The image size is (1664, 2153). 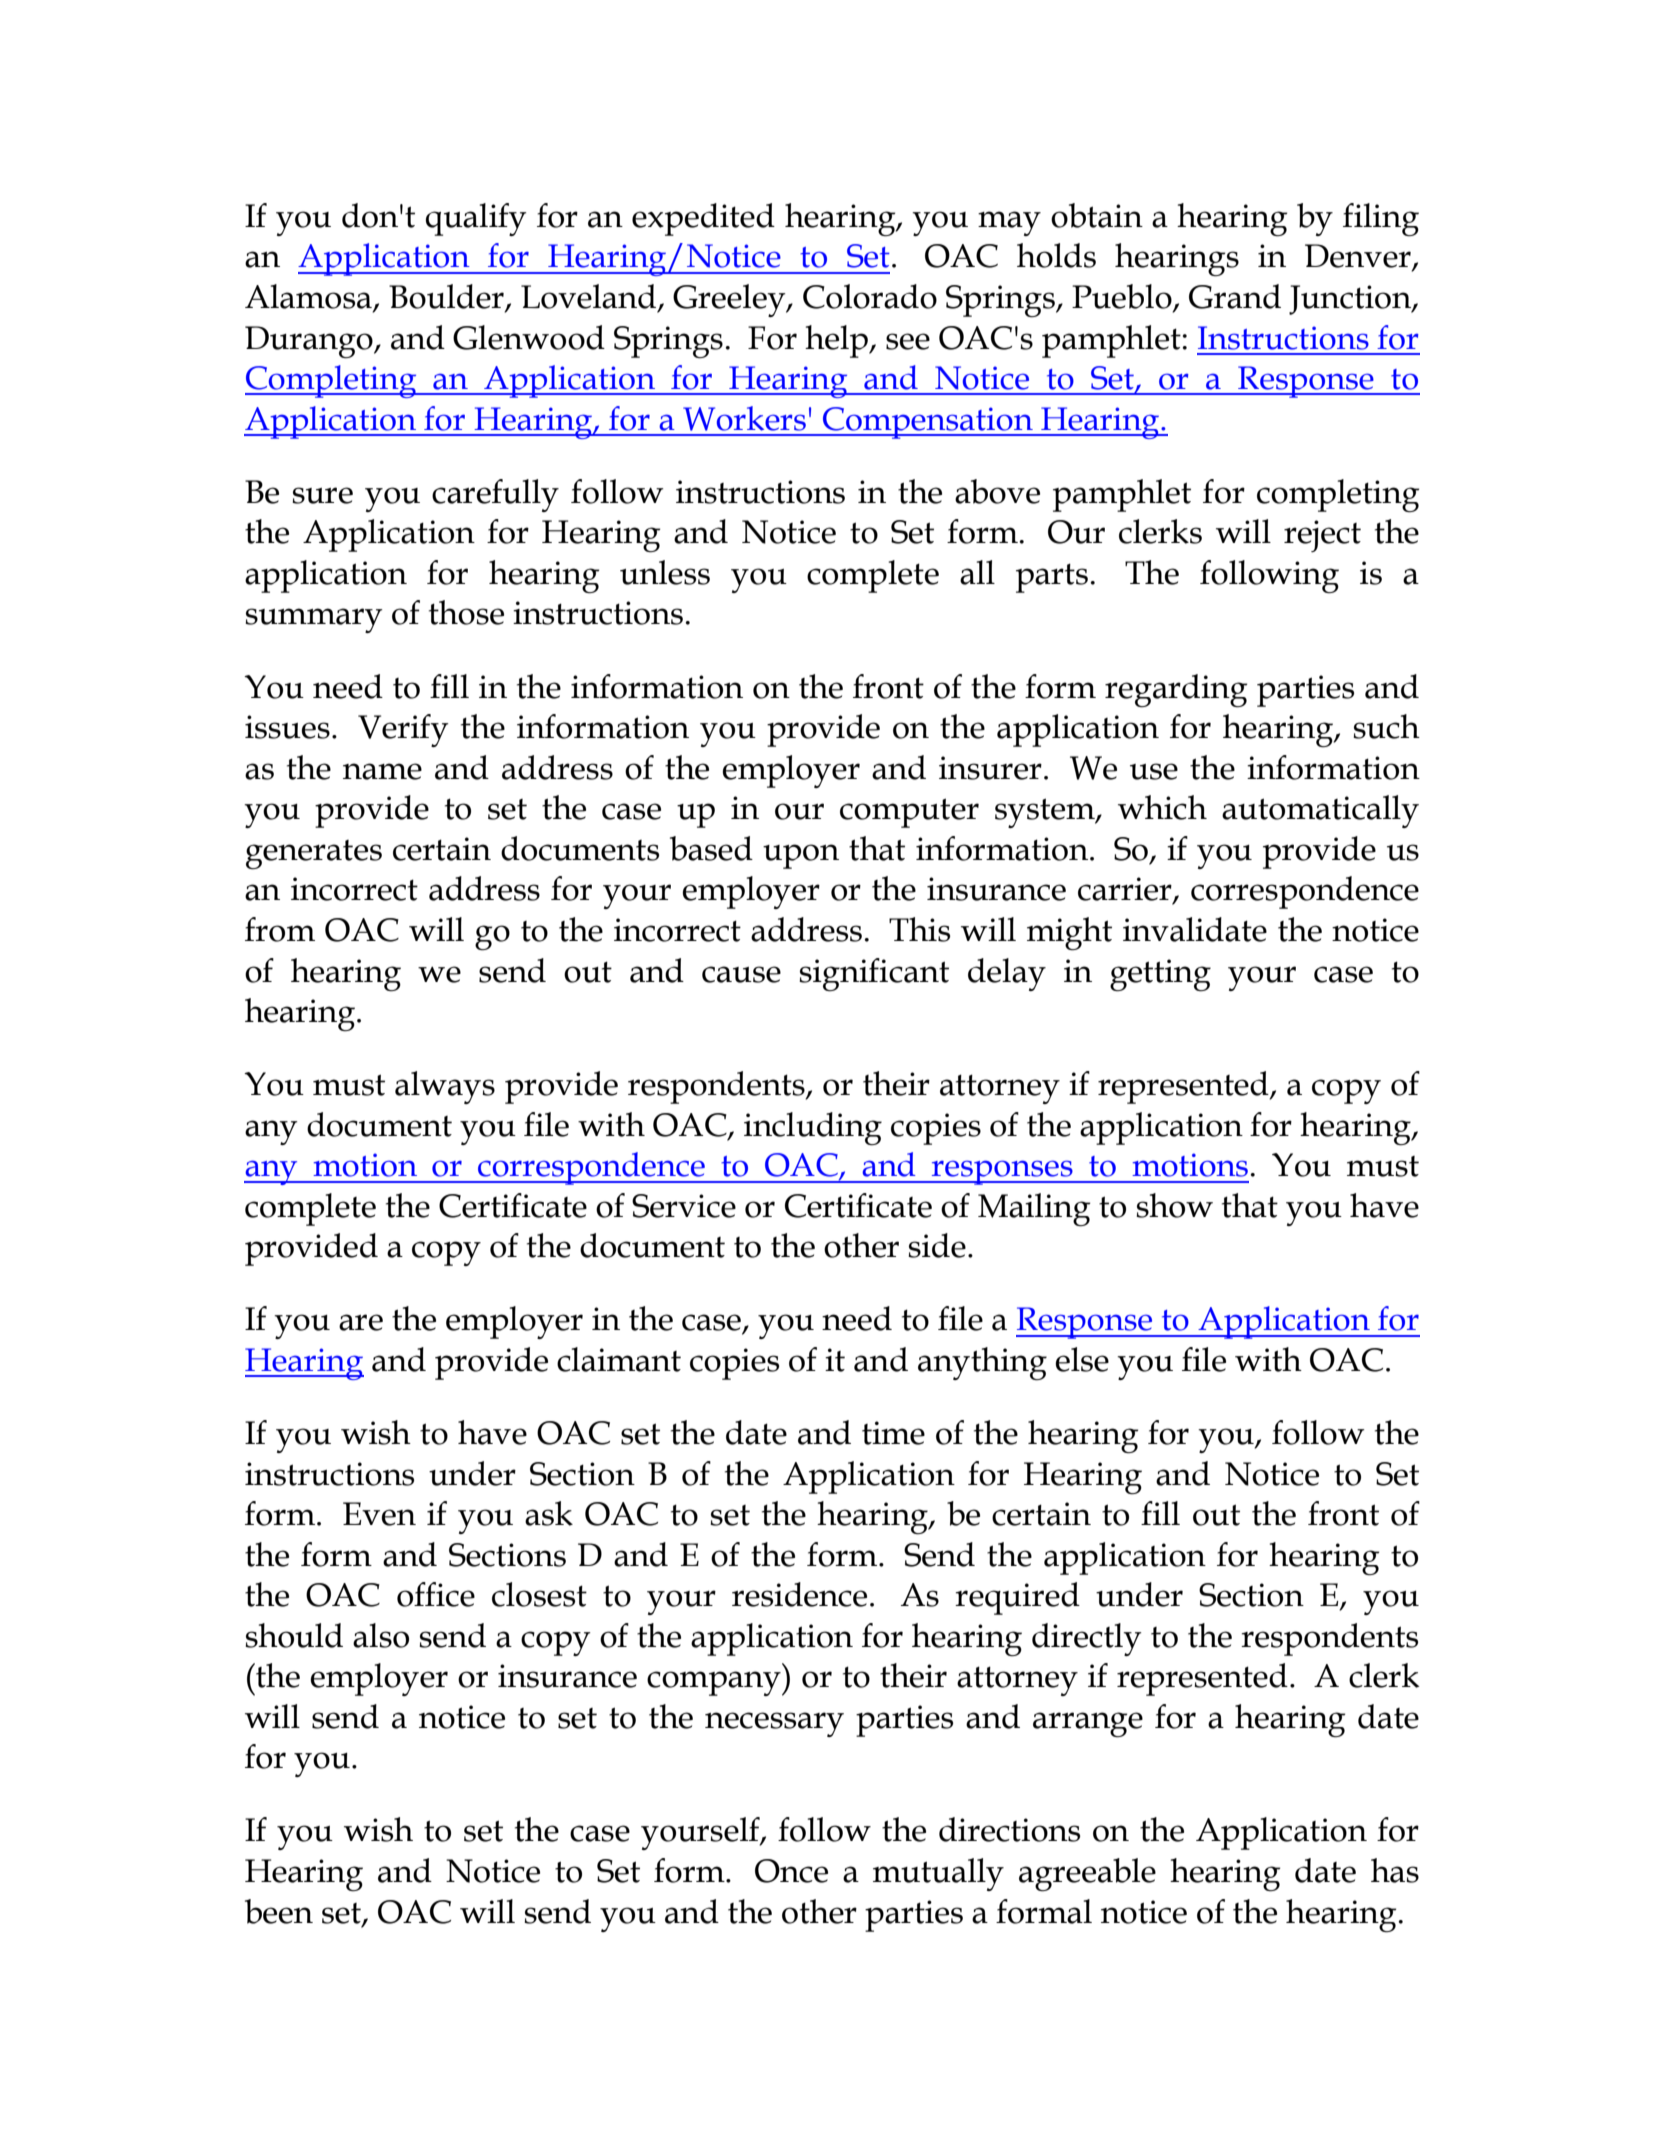 I want to click on qualify, so click(x=476, y=219).
